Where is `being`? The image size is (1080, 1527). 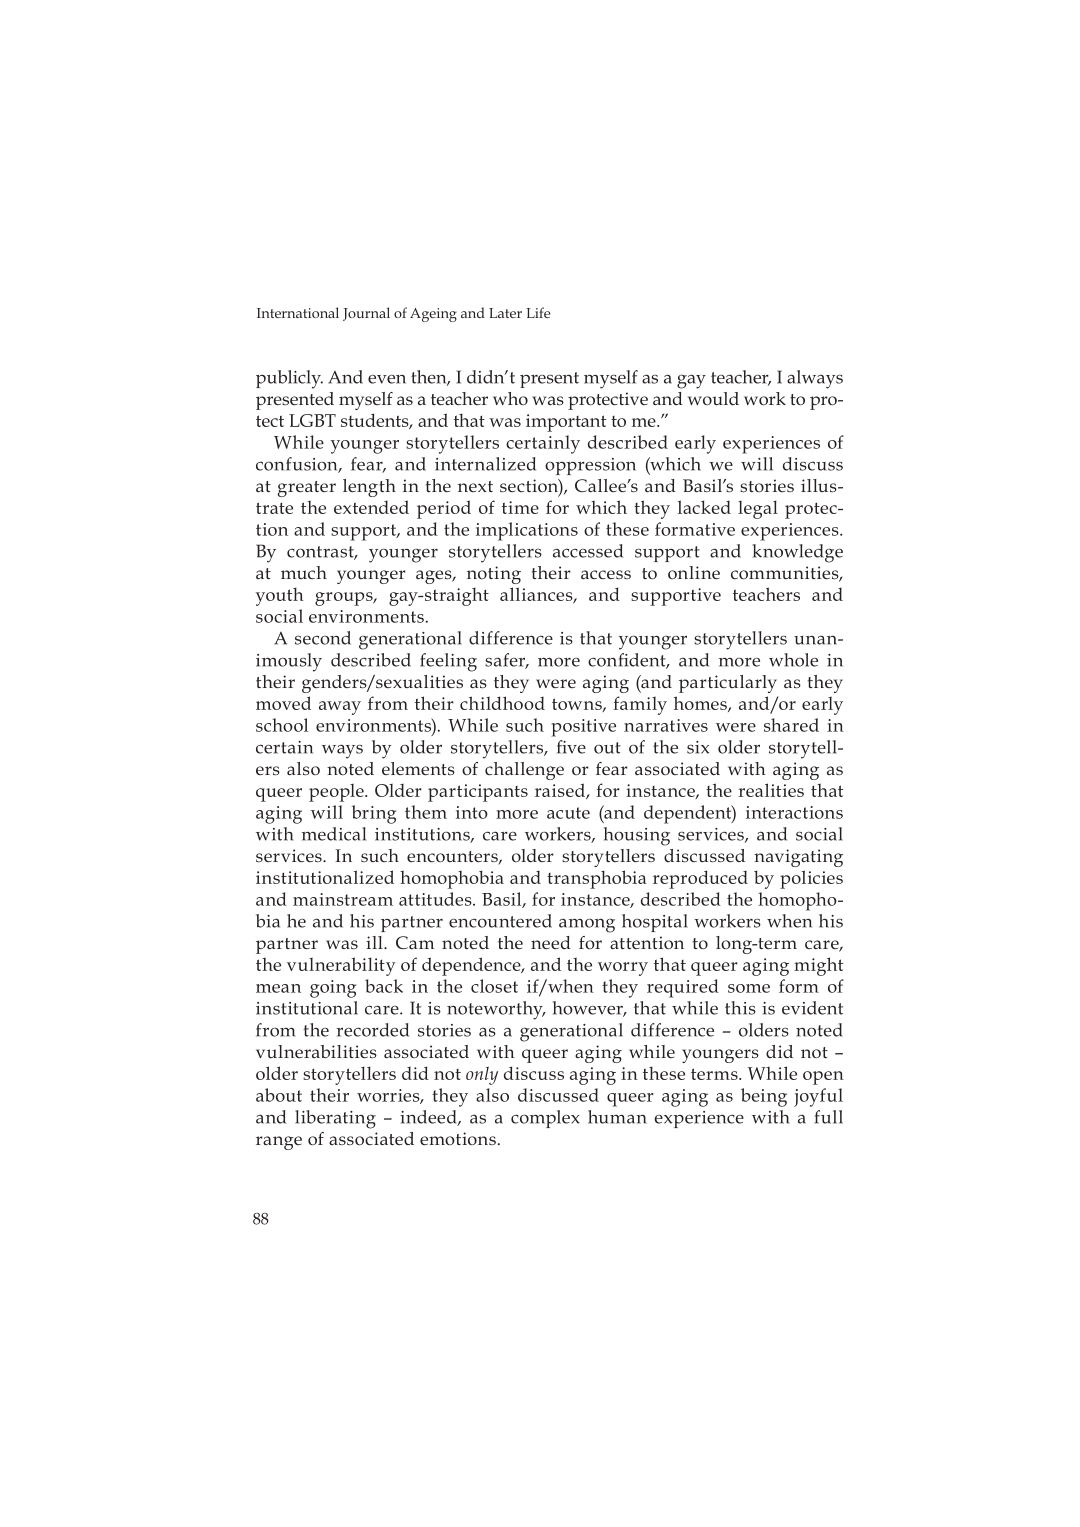
being is located at coordinates (764, 1097).
